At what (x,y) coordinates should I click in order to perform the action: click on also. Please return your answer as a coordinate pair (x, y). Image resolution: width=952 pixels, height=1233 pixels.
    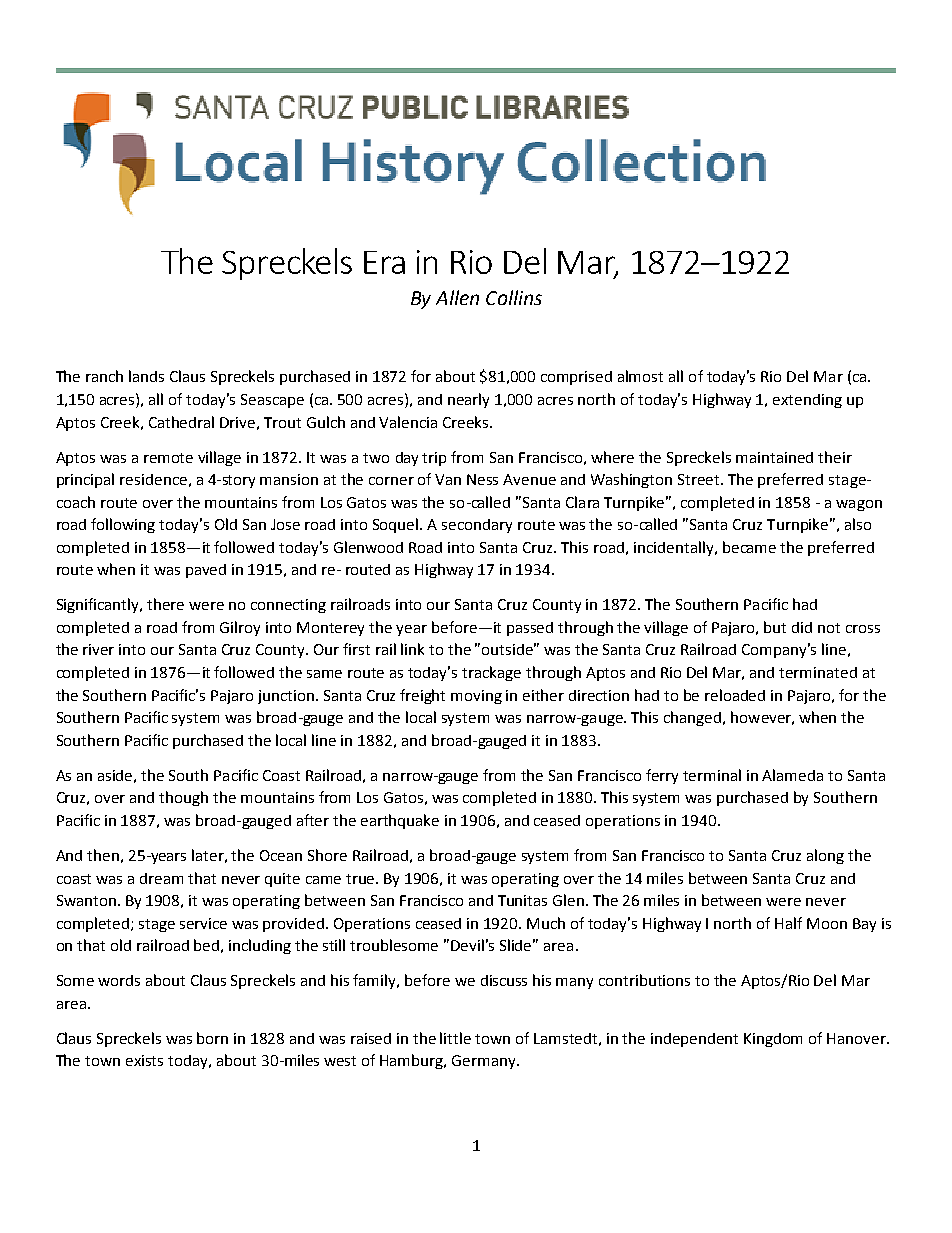
    Looking at the image, I should click on (858, 524).
